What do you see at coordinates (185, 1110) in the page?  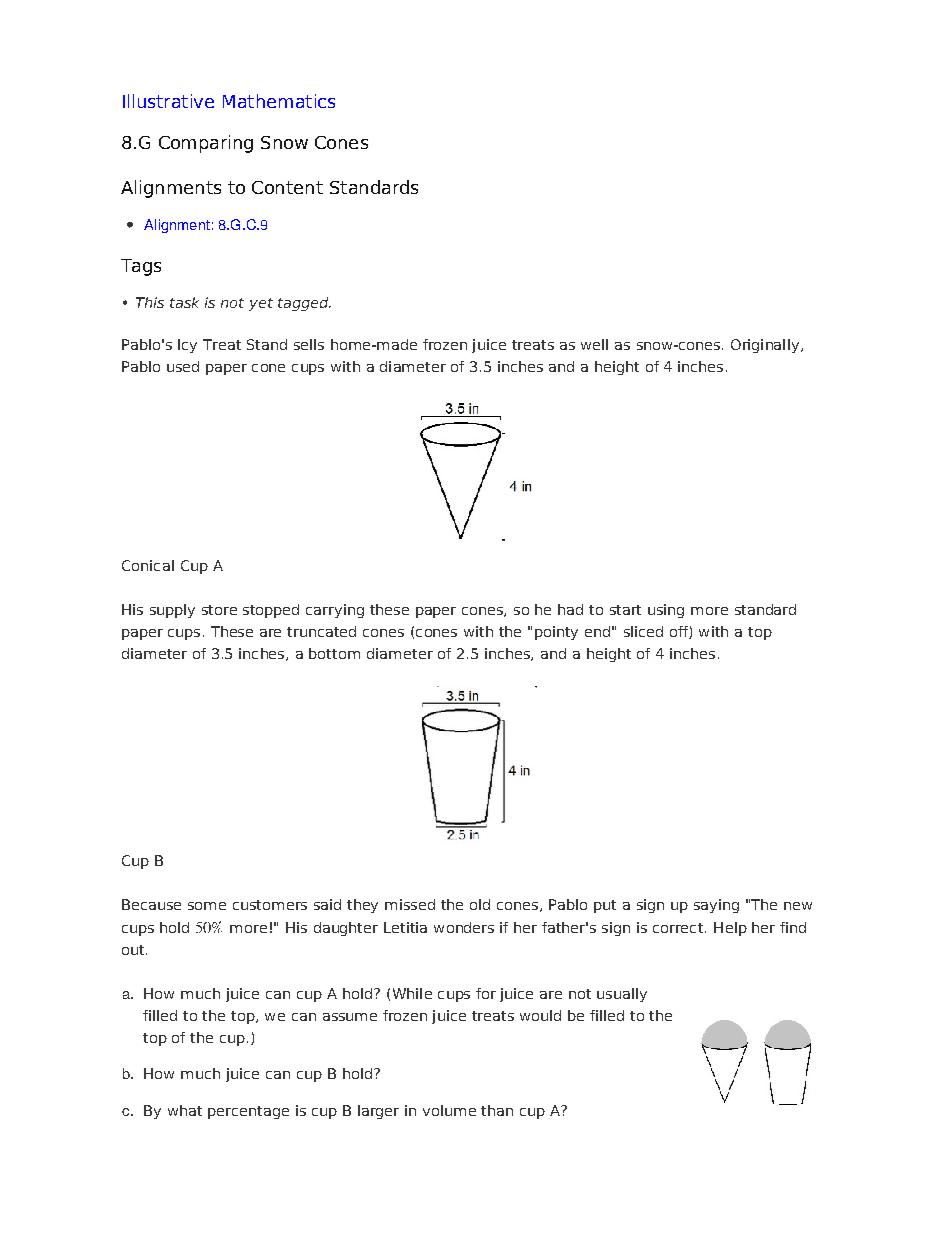 I see `what` at bounding box center [185, 1110].
